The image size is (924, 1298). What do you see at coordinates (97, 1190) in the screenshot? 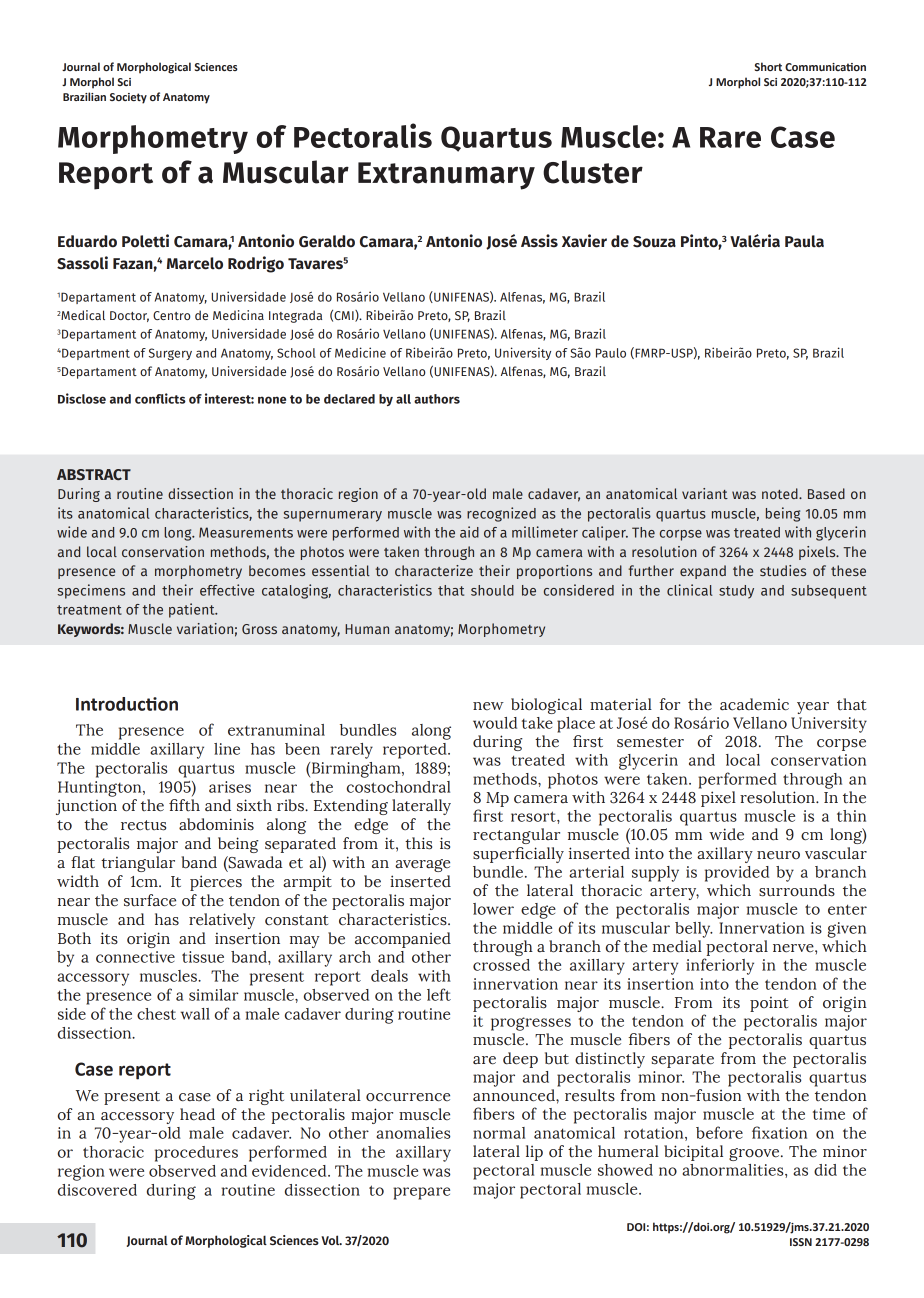
I see `discovered` at bounding box center [97, 1190].
